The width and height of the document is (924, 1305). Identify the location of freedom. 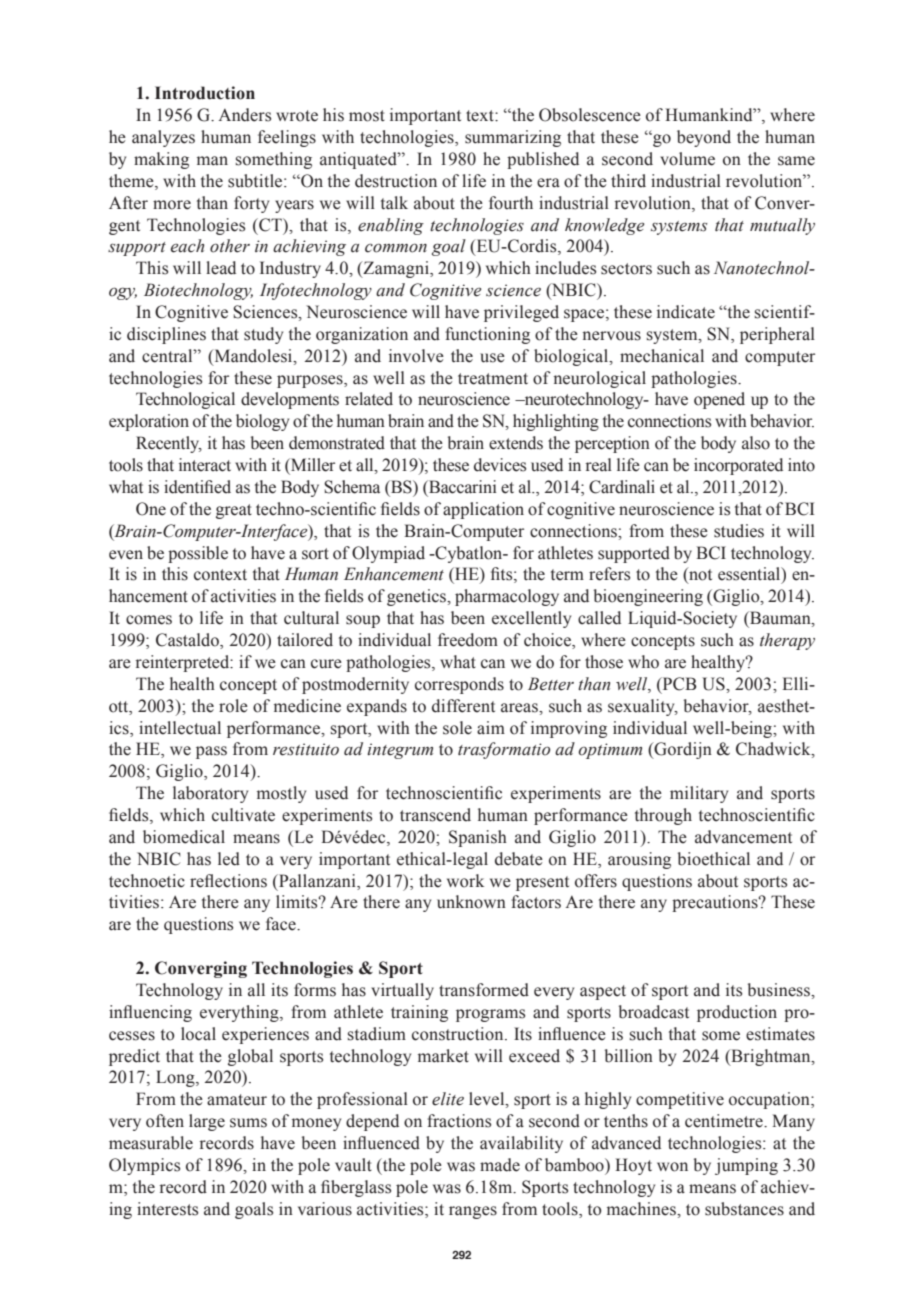
(468, 640).
